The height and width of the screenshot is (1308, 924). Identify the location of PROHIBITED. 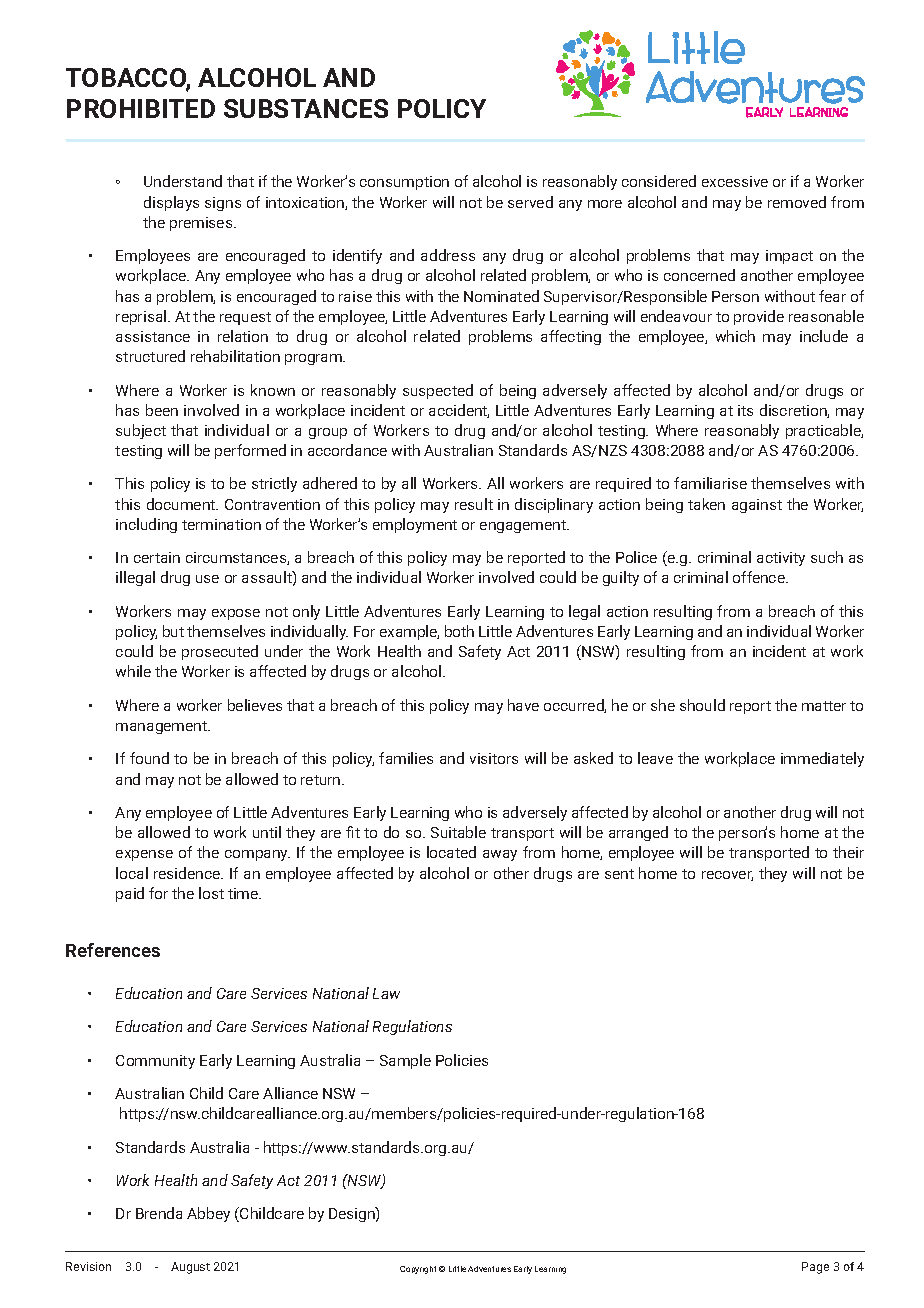
(141, 108).
